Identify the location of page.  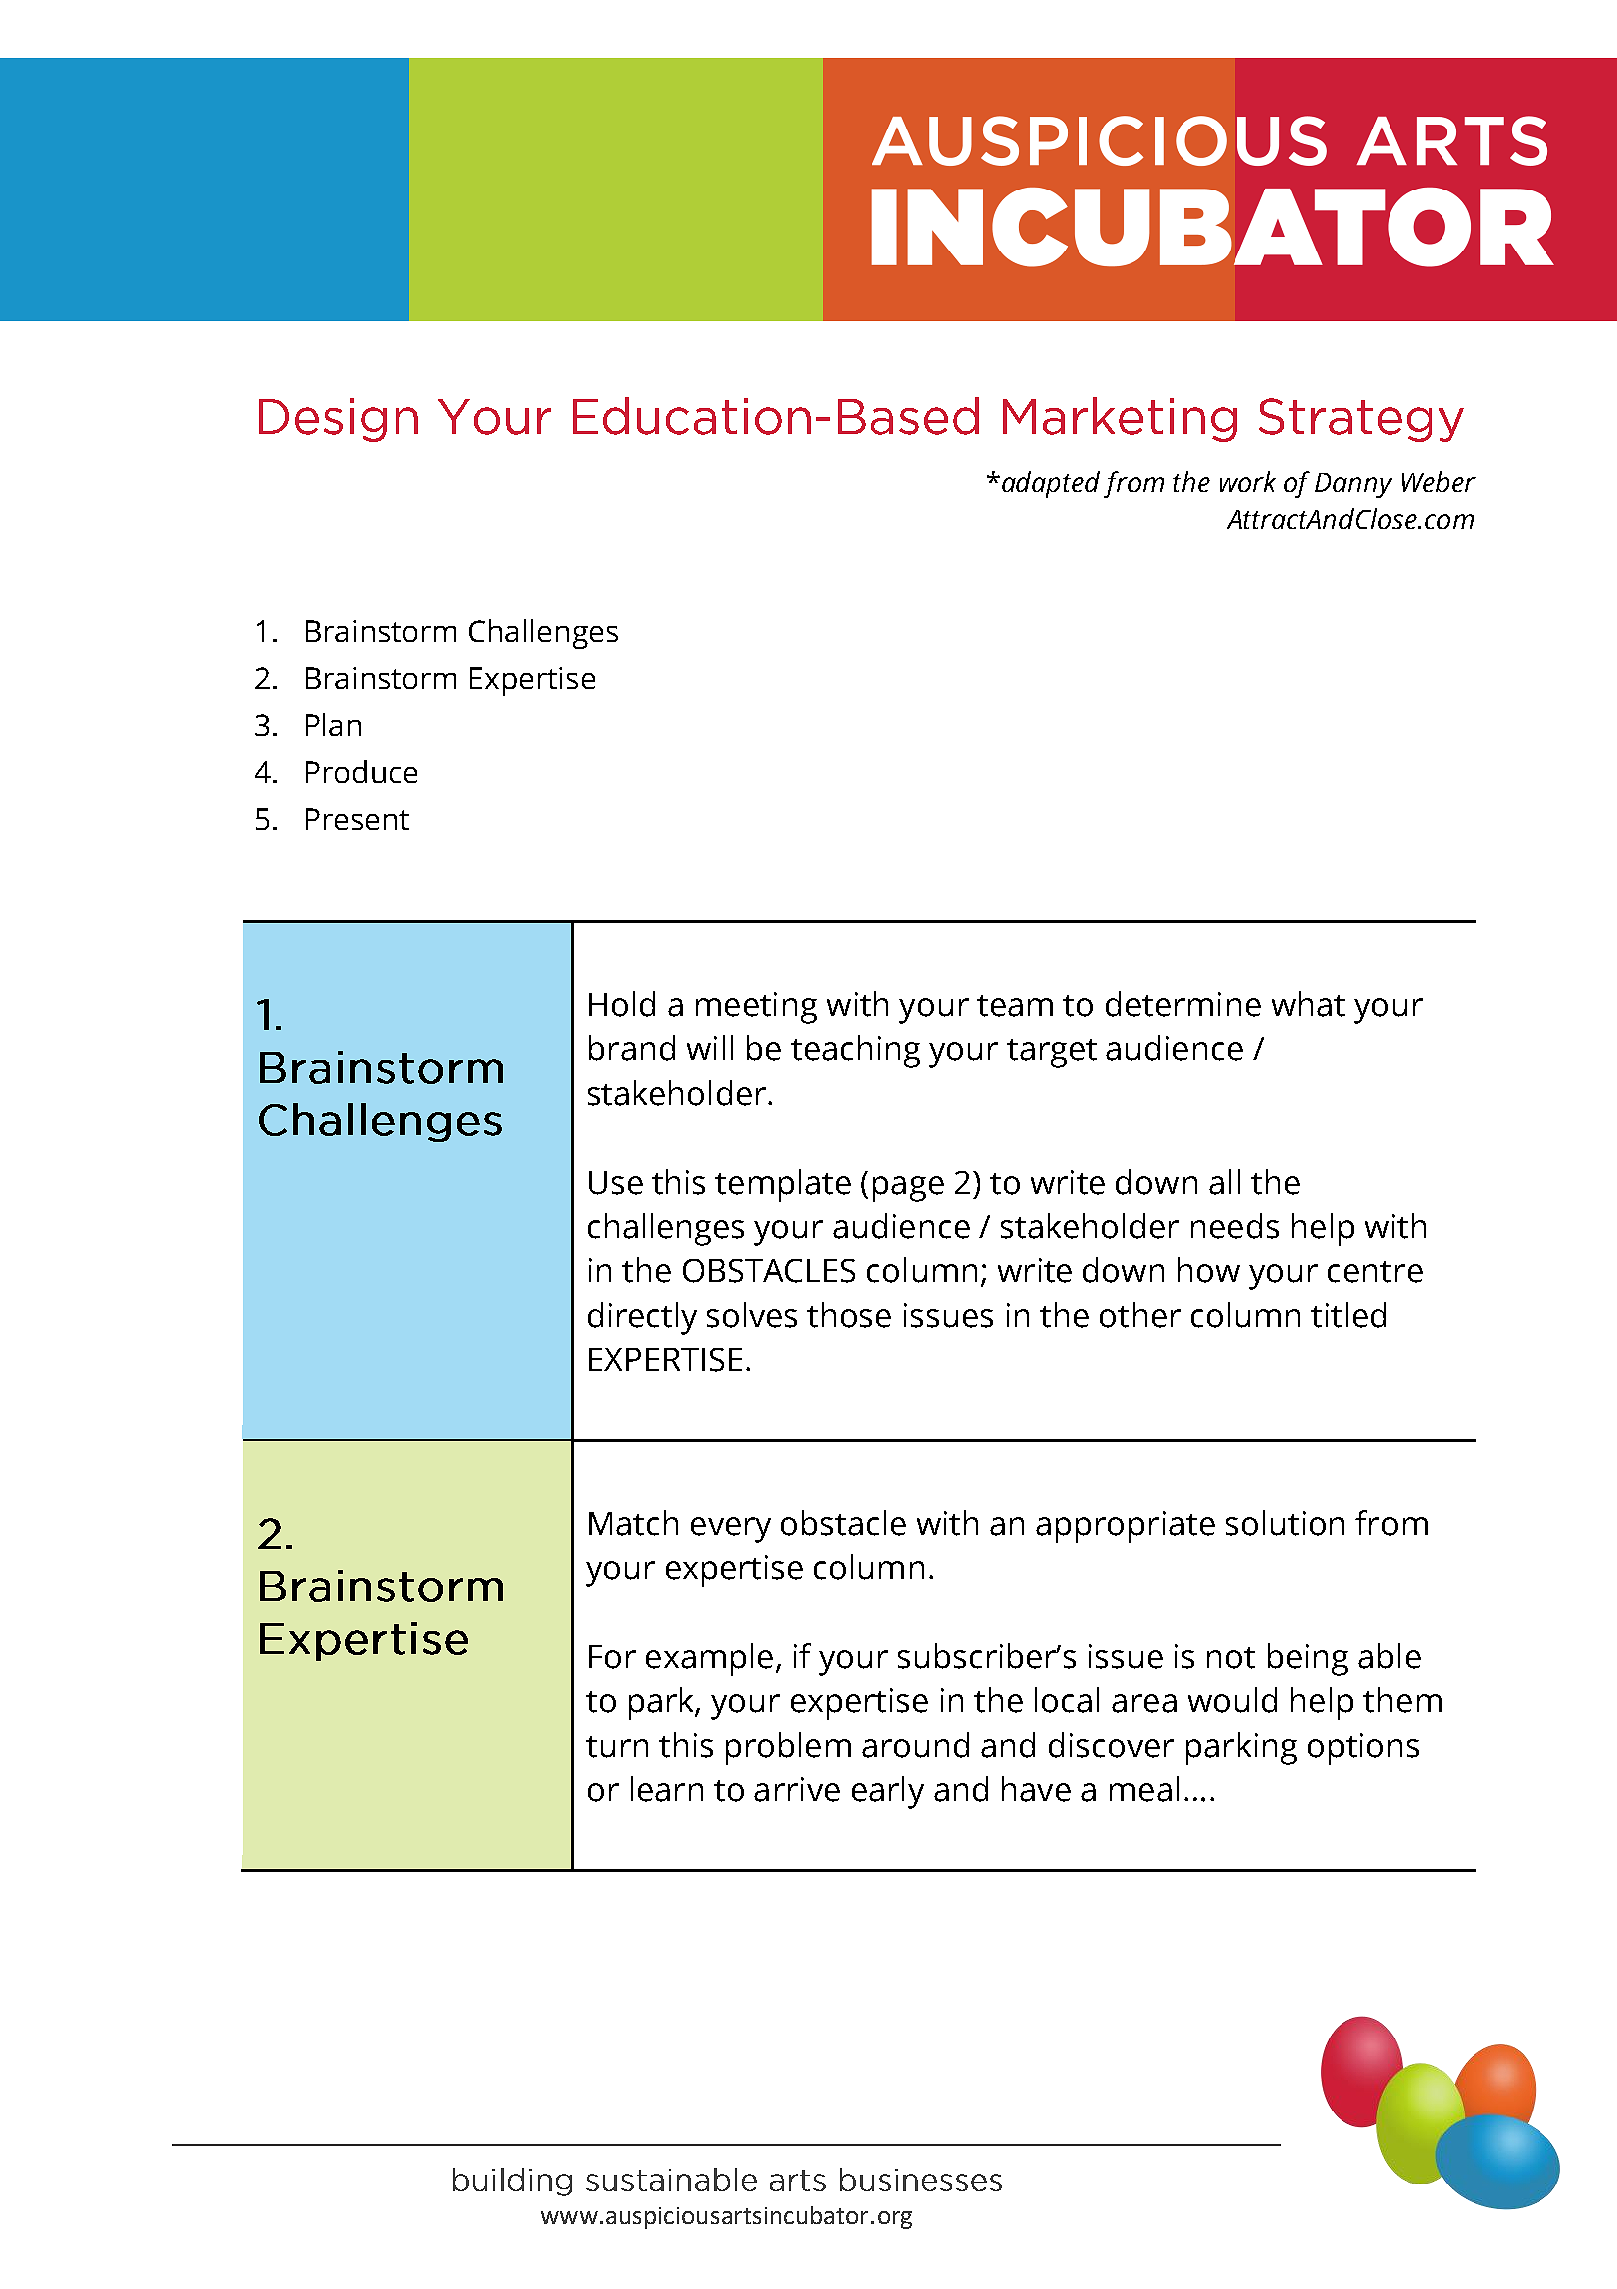
(908, 1189).
